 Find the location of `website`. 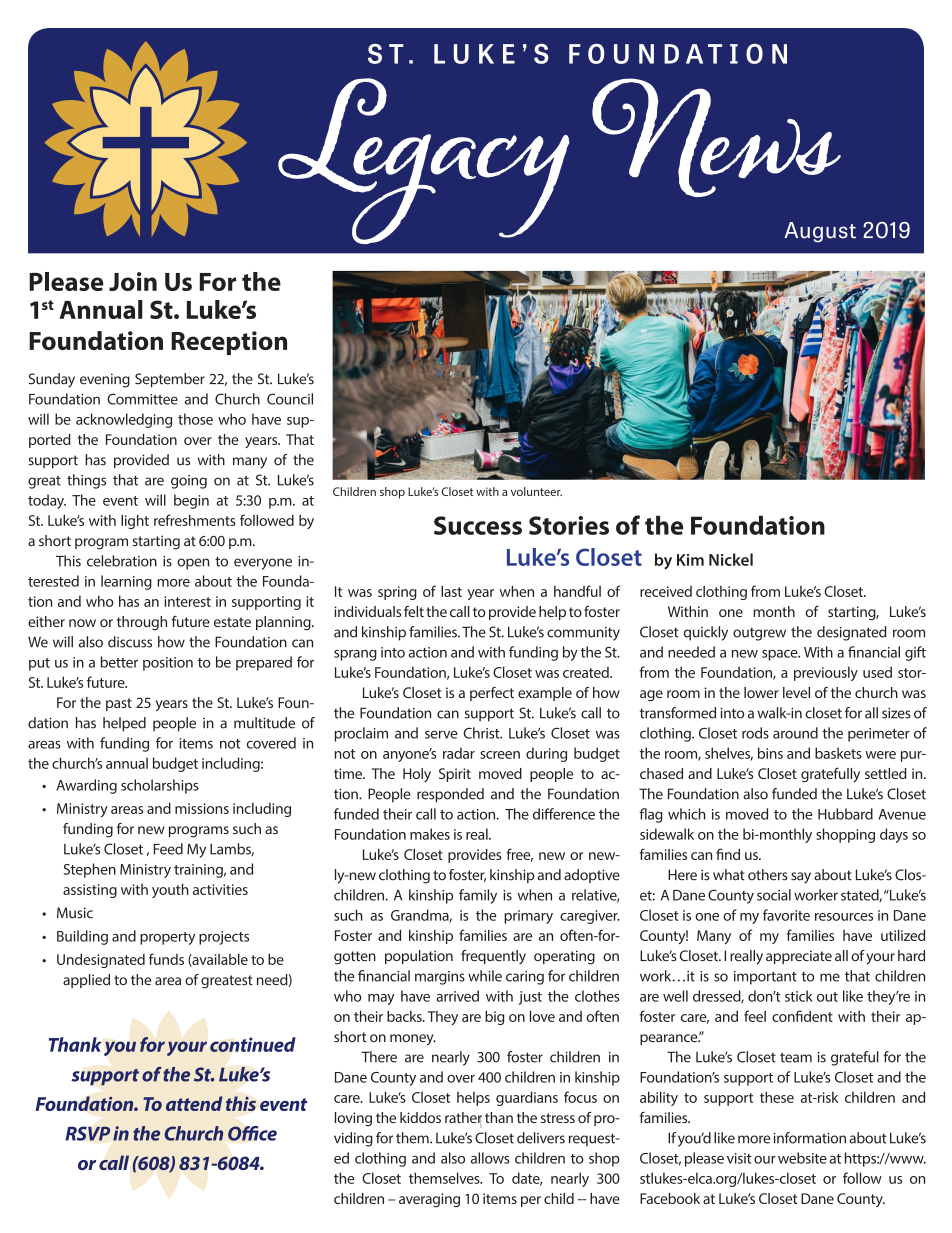

website is located at coordinates (802, 1158).
